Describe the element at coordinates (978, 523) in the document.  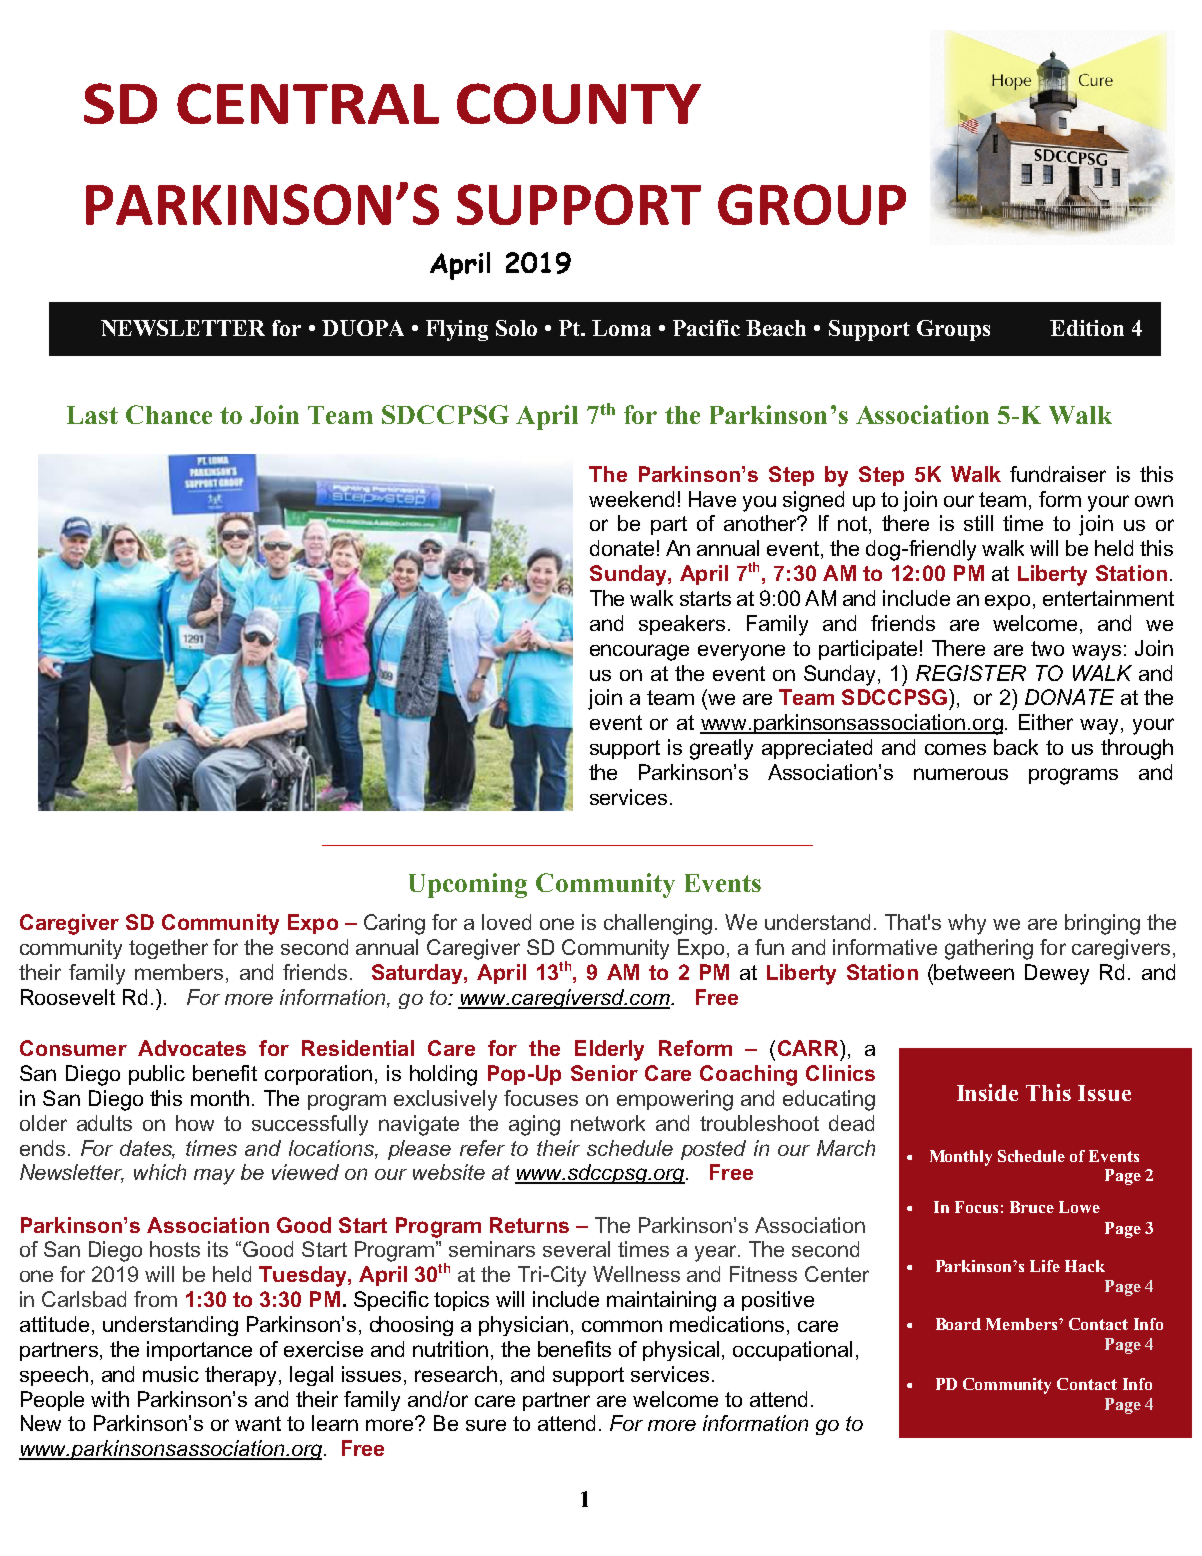
I see `still` at that location.
